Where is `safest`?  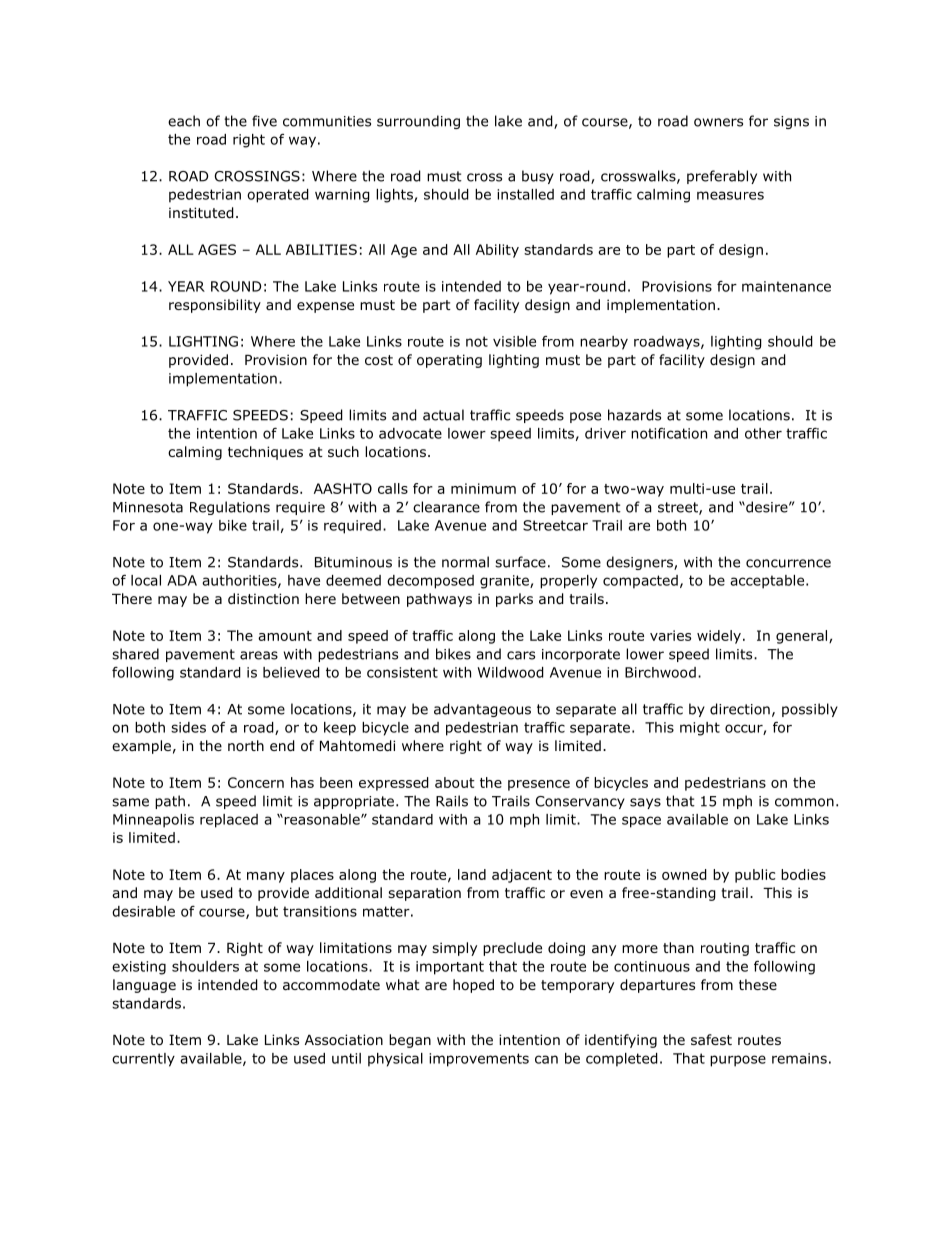 safest is located at coordinates (711, 1039).
